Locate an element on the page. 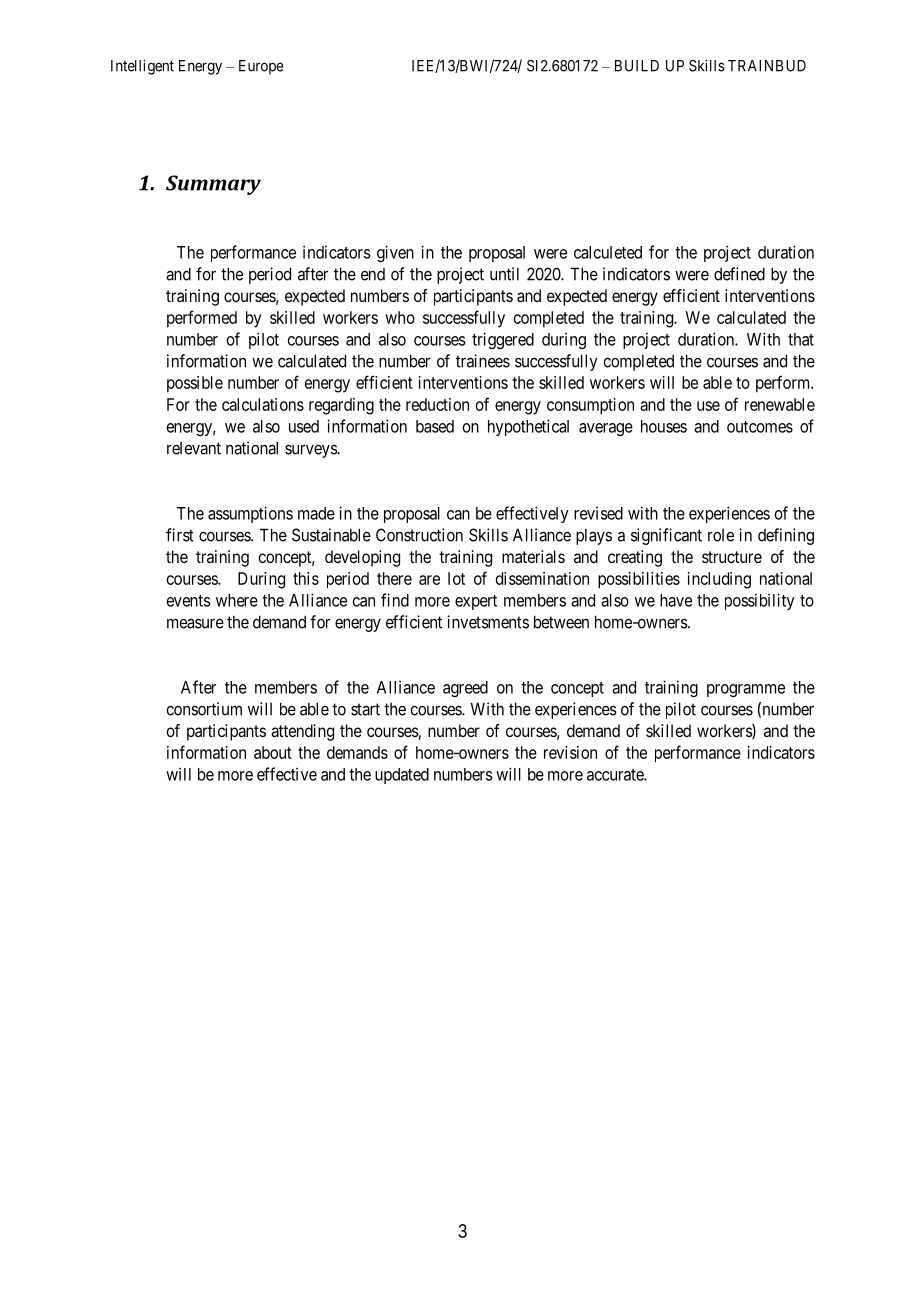  updated is located at coordinates (402, 776).
